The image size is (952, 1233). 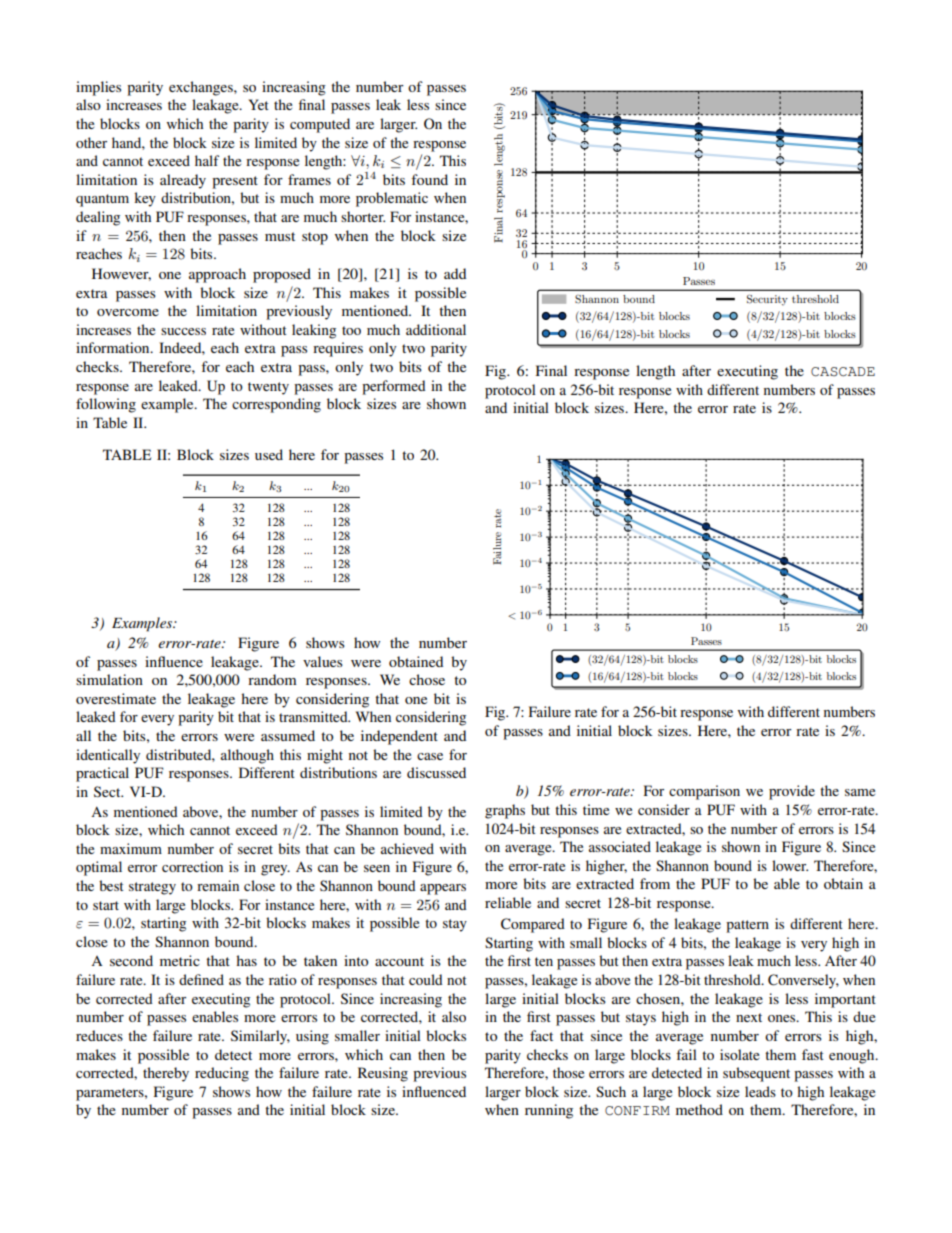 I want to click on half, so click(x=207, y=160).
